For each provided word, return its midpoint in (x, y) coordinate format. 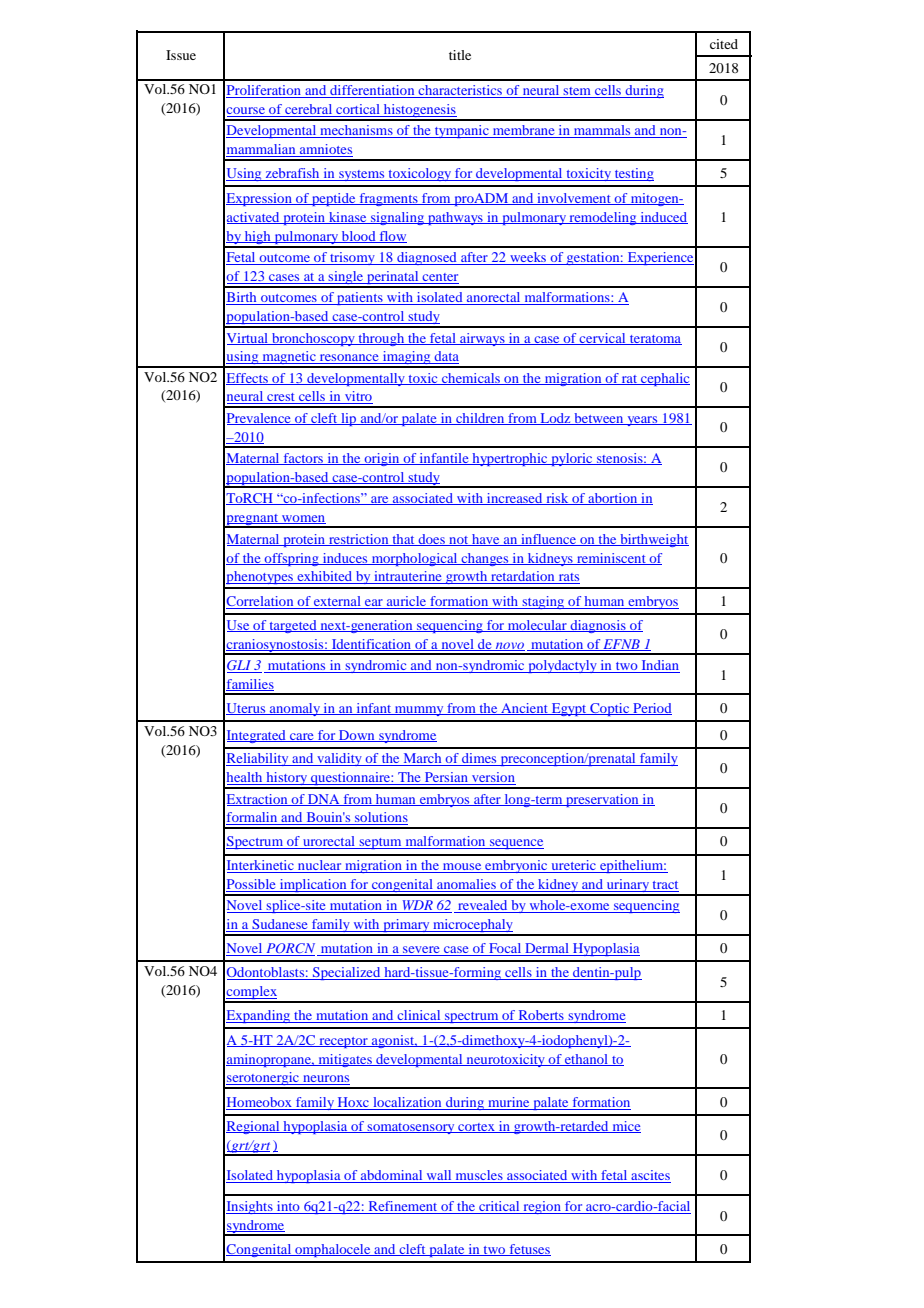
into (288, 1207)
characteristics (461, 91)
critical (499, 1207)
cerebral (309, 110)
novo (509, 646)
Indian (659, 666)
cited (724, 44)
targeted (293, 626)
